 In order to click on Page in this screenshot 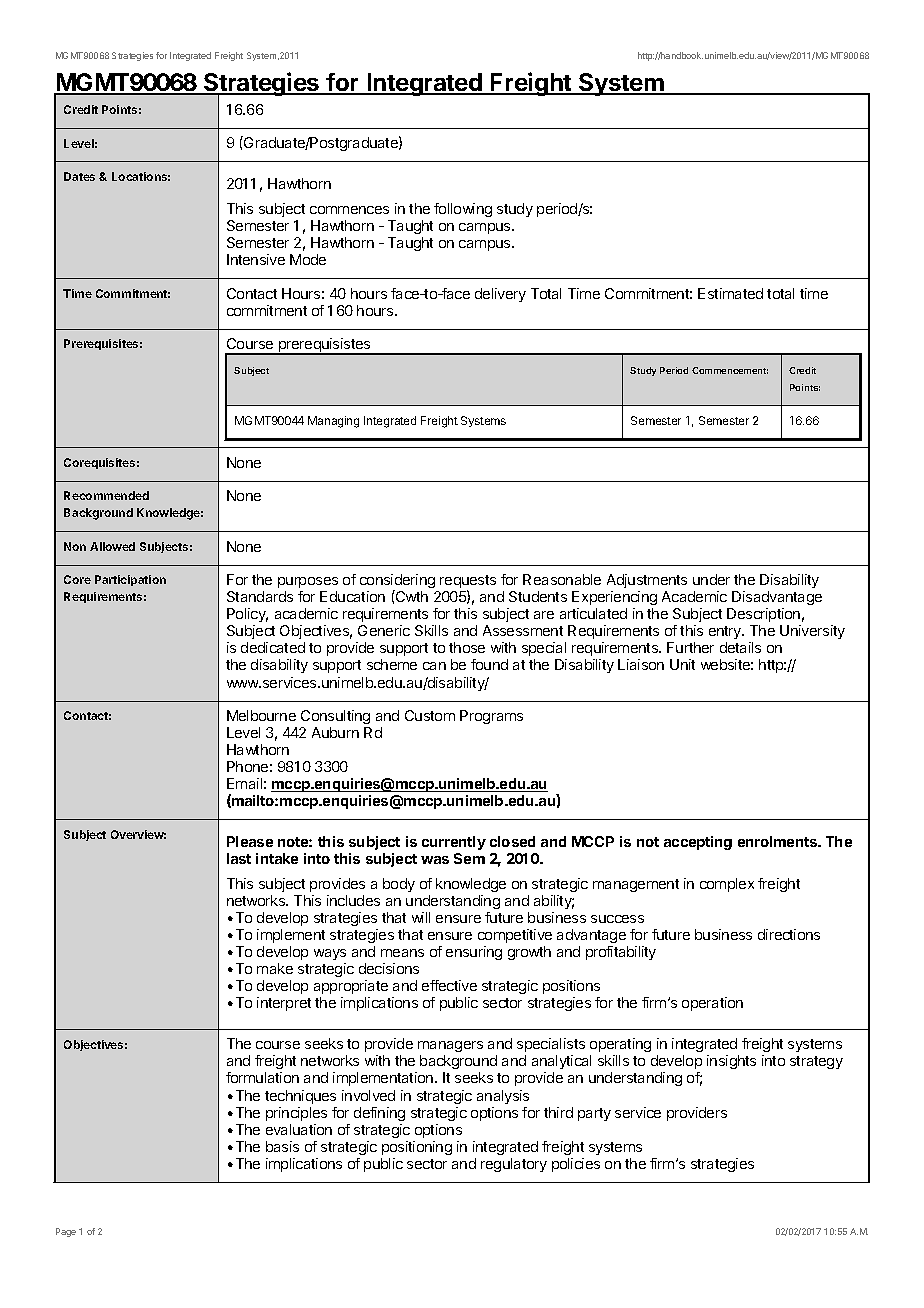, I will do `click(66, 1232)`.
